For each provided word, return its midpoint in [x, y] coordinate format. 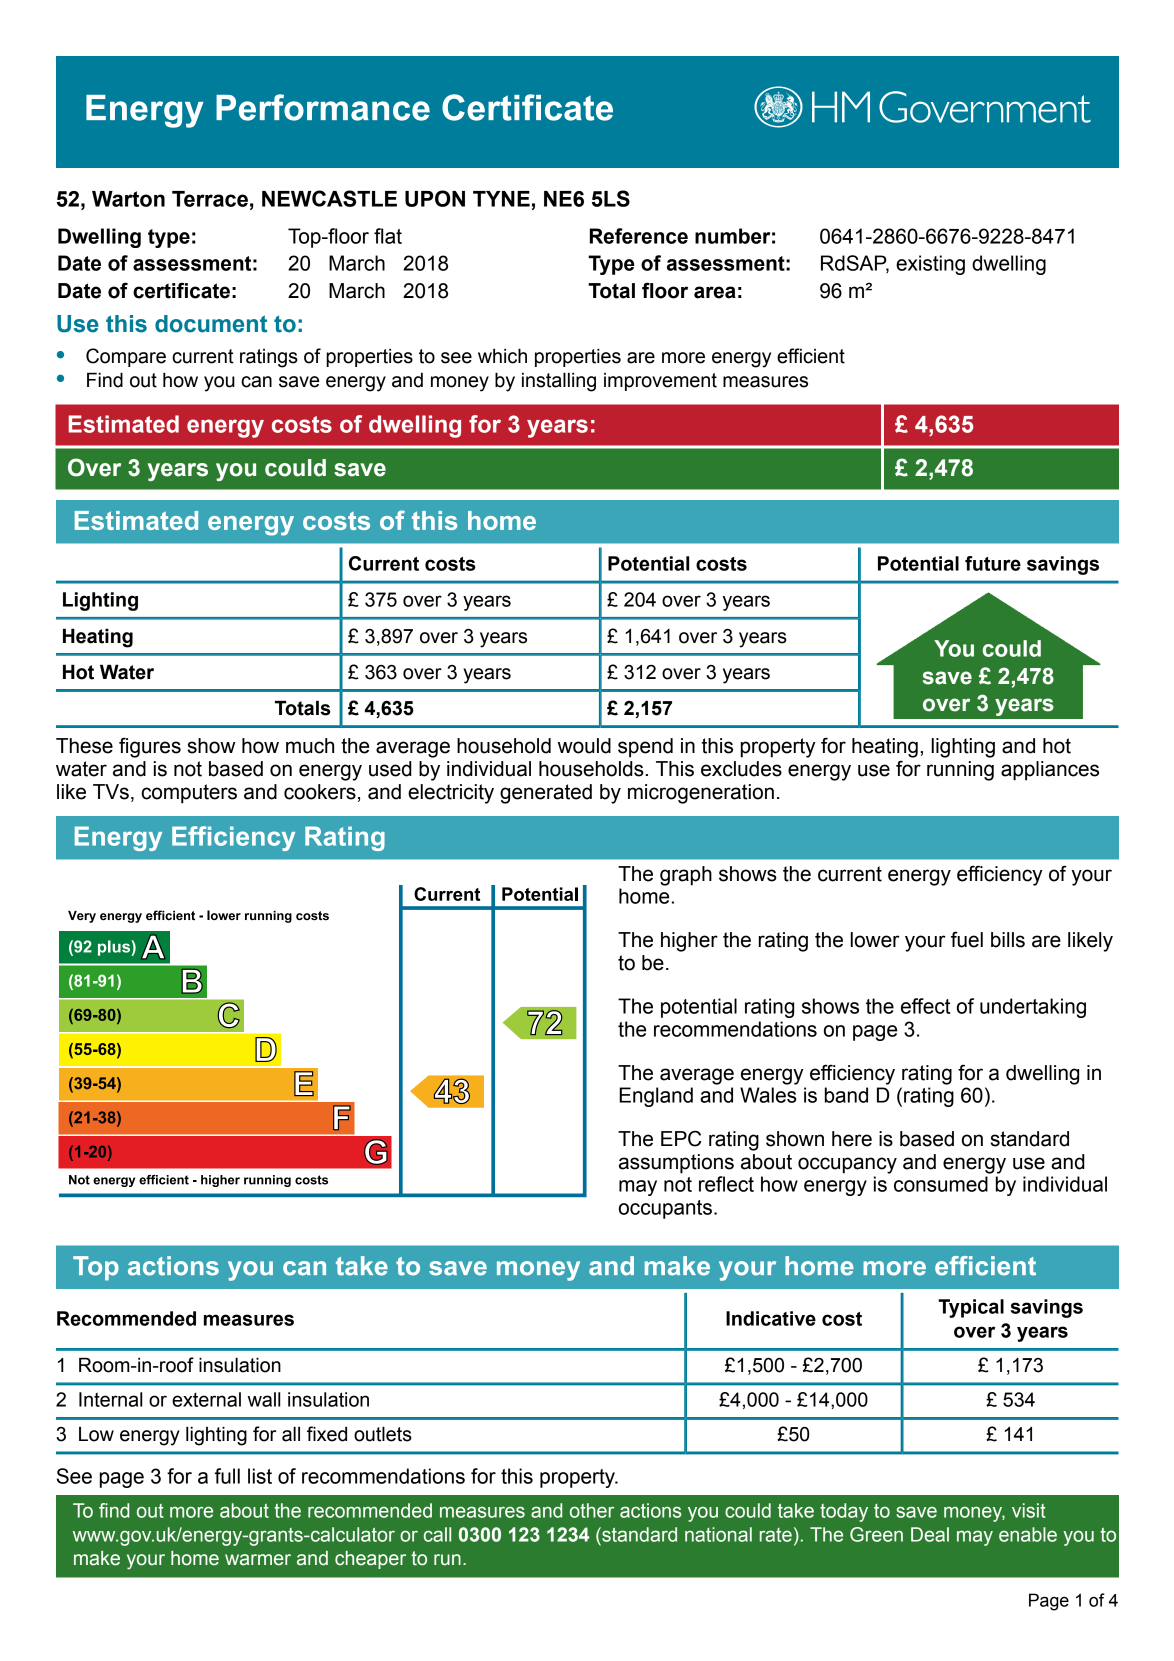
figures [150, 747]
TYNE [501, 199]
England [656, 1097]
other [592, 1510]
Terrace [210, 199]
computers [189, 794]
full [227, 1476]
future [993, 563]
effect [925, 1006]
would [584, 746]
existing [930, 265]
